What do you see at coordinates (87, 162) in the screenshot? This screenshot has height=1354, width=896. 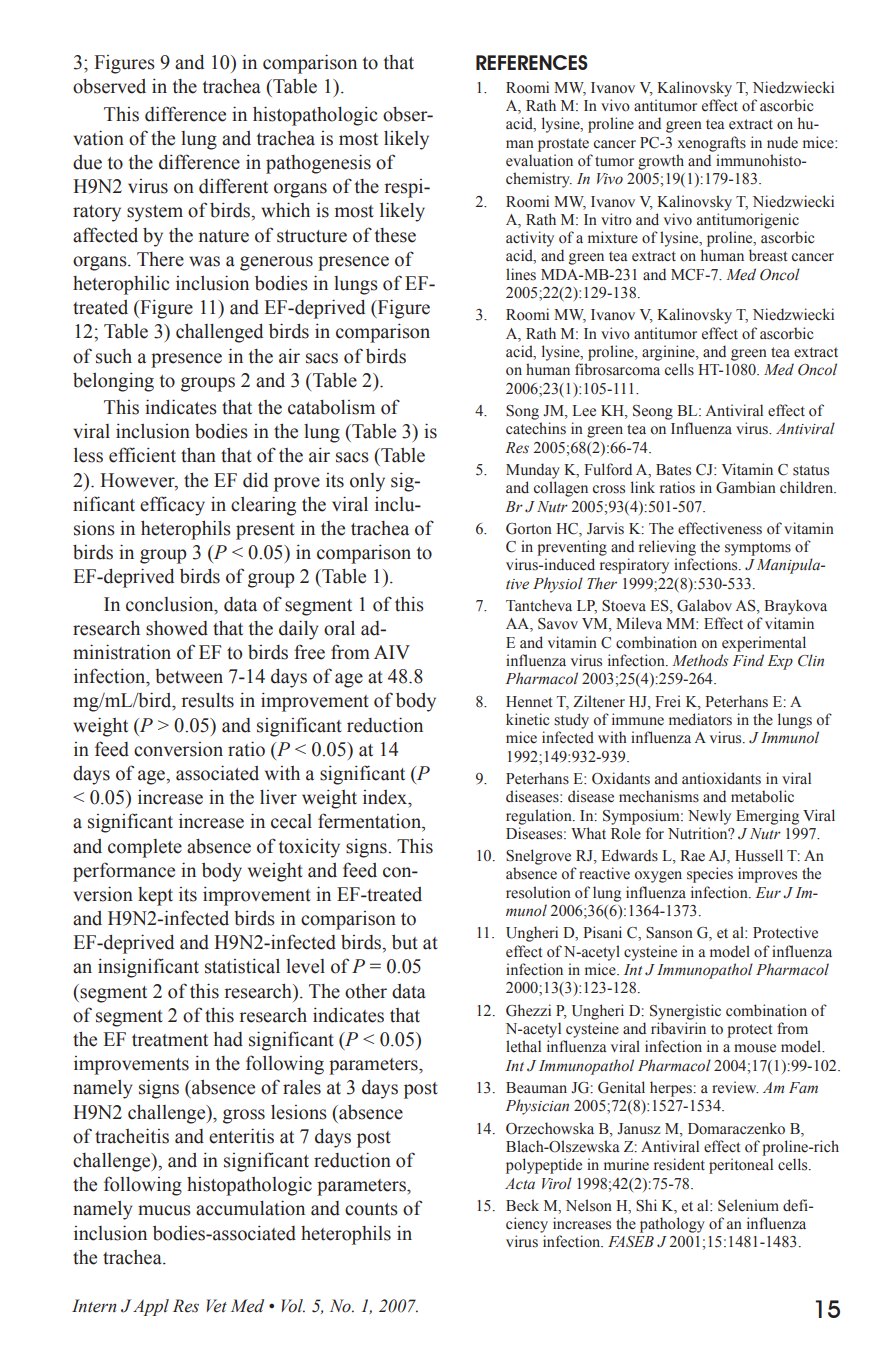 I see `due` at bounding box center [87, 162].
